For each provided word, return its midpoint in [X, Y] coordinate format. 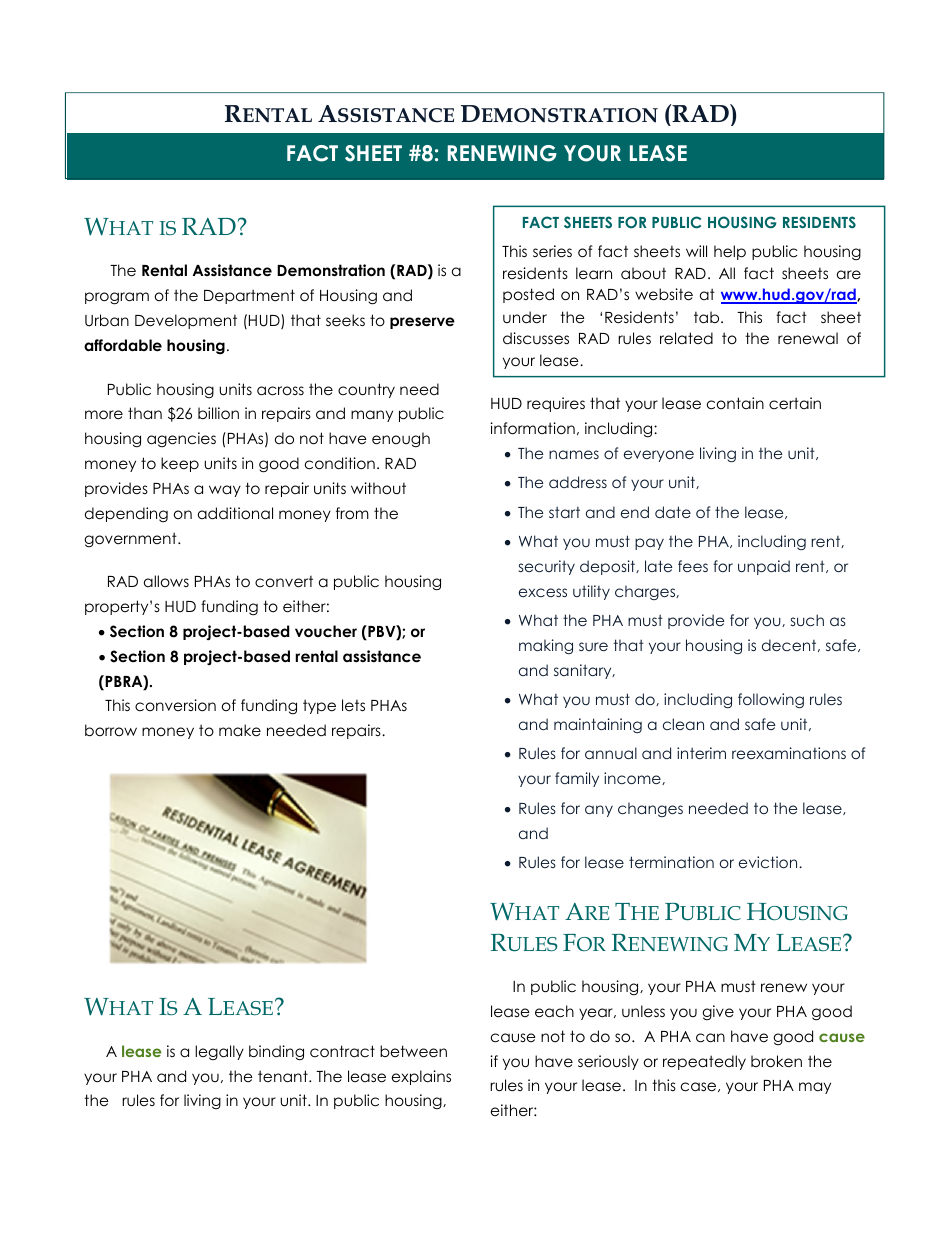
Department [249, 296]
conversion [175, 705]
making [546, 646]
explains [421, 1077]
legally [219, 1052]
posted [528, 295]
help [730, 252]
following [771, 700]
